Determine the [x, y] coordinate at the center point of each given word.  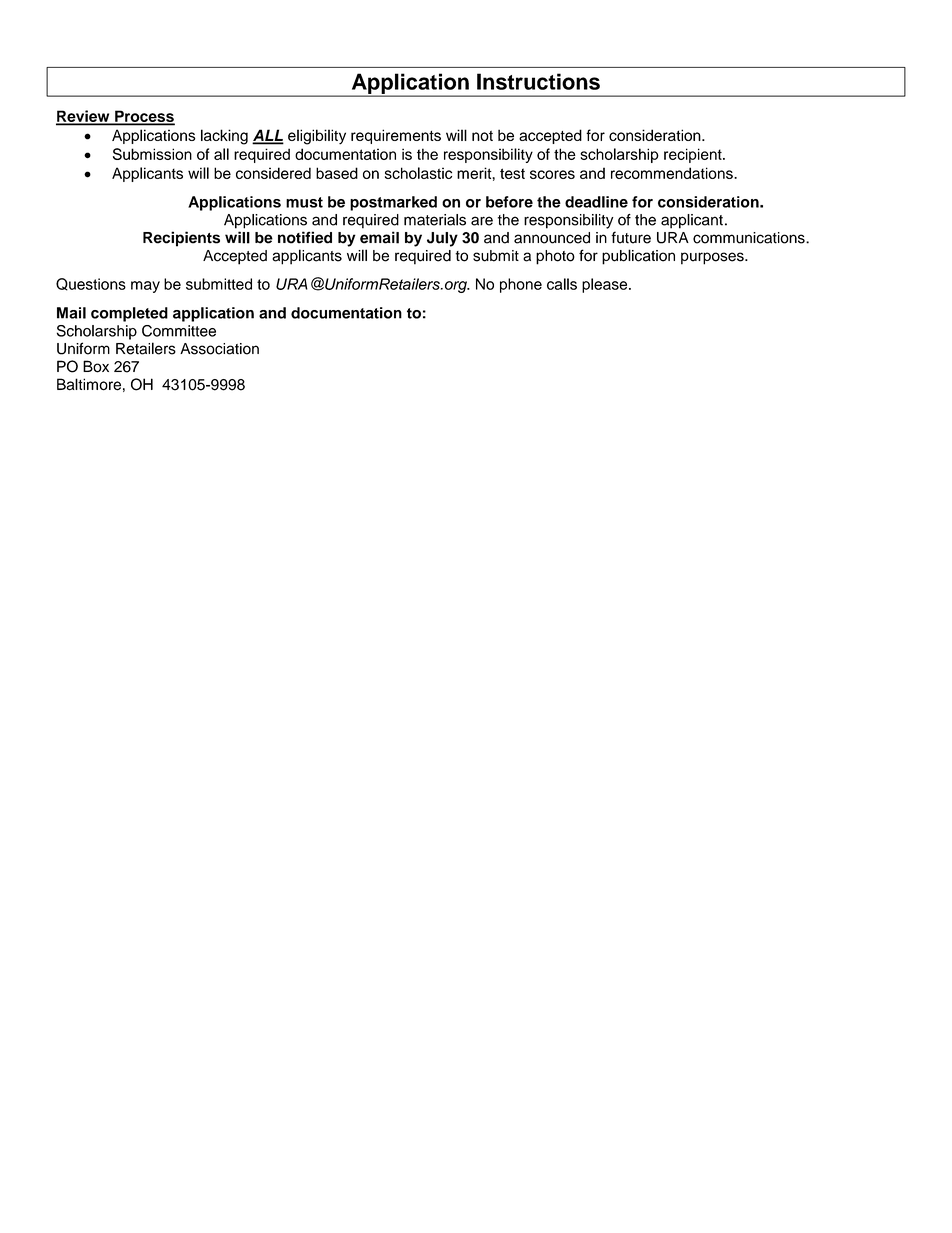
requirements [396, 136]
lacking [224, 137]
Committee [179, 331]
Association [219, 349]
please [606, 285]
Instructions [538, 81]
